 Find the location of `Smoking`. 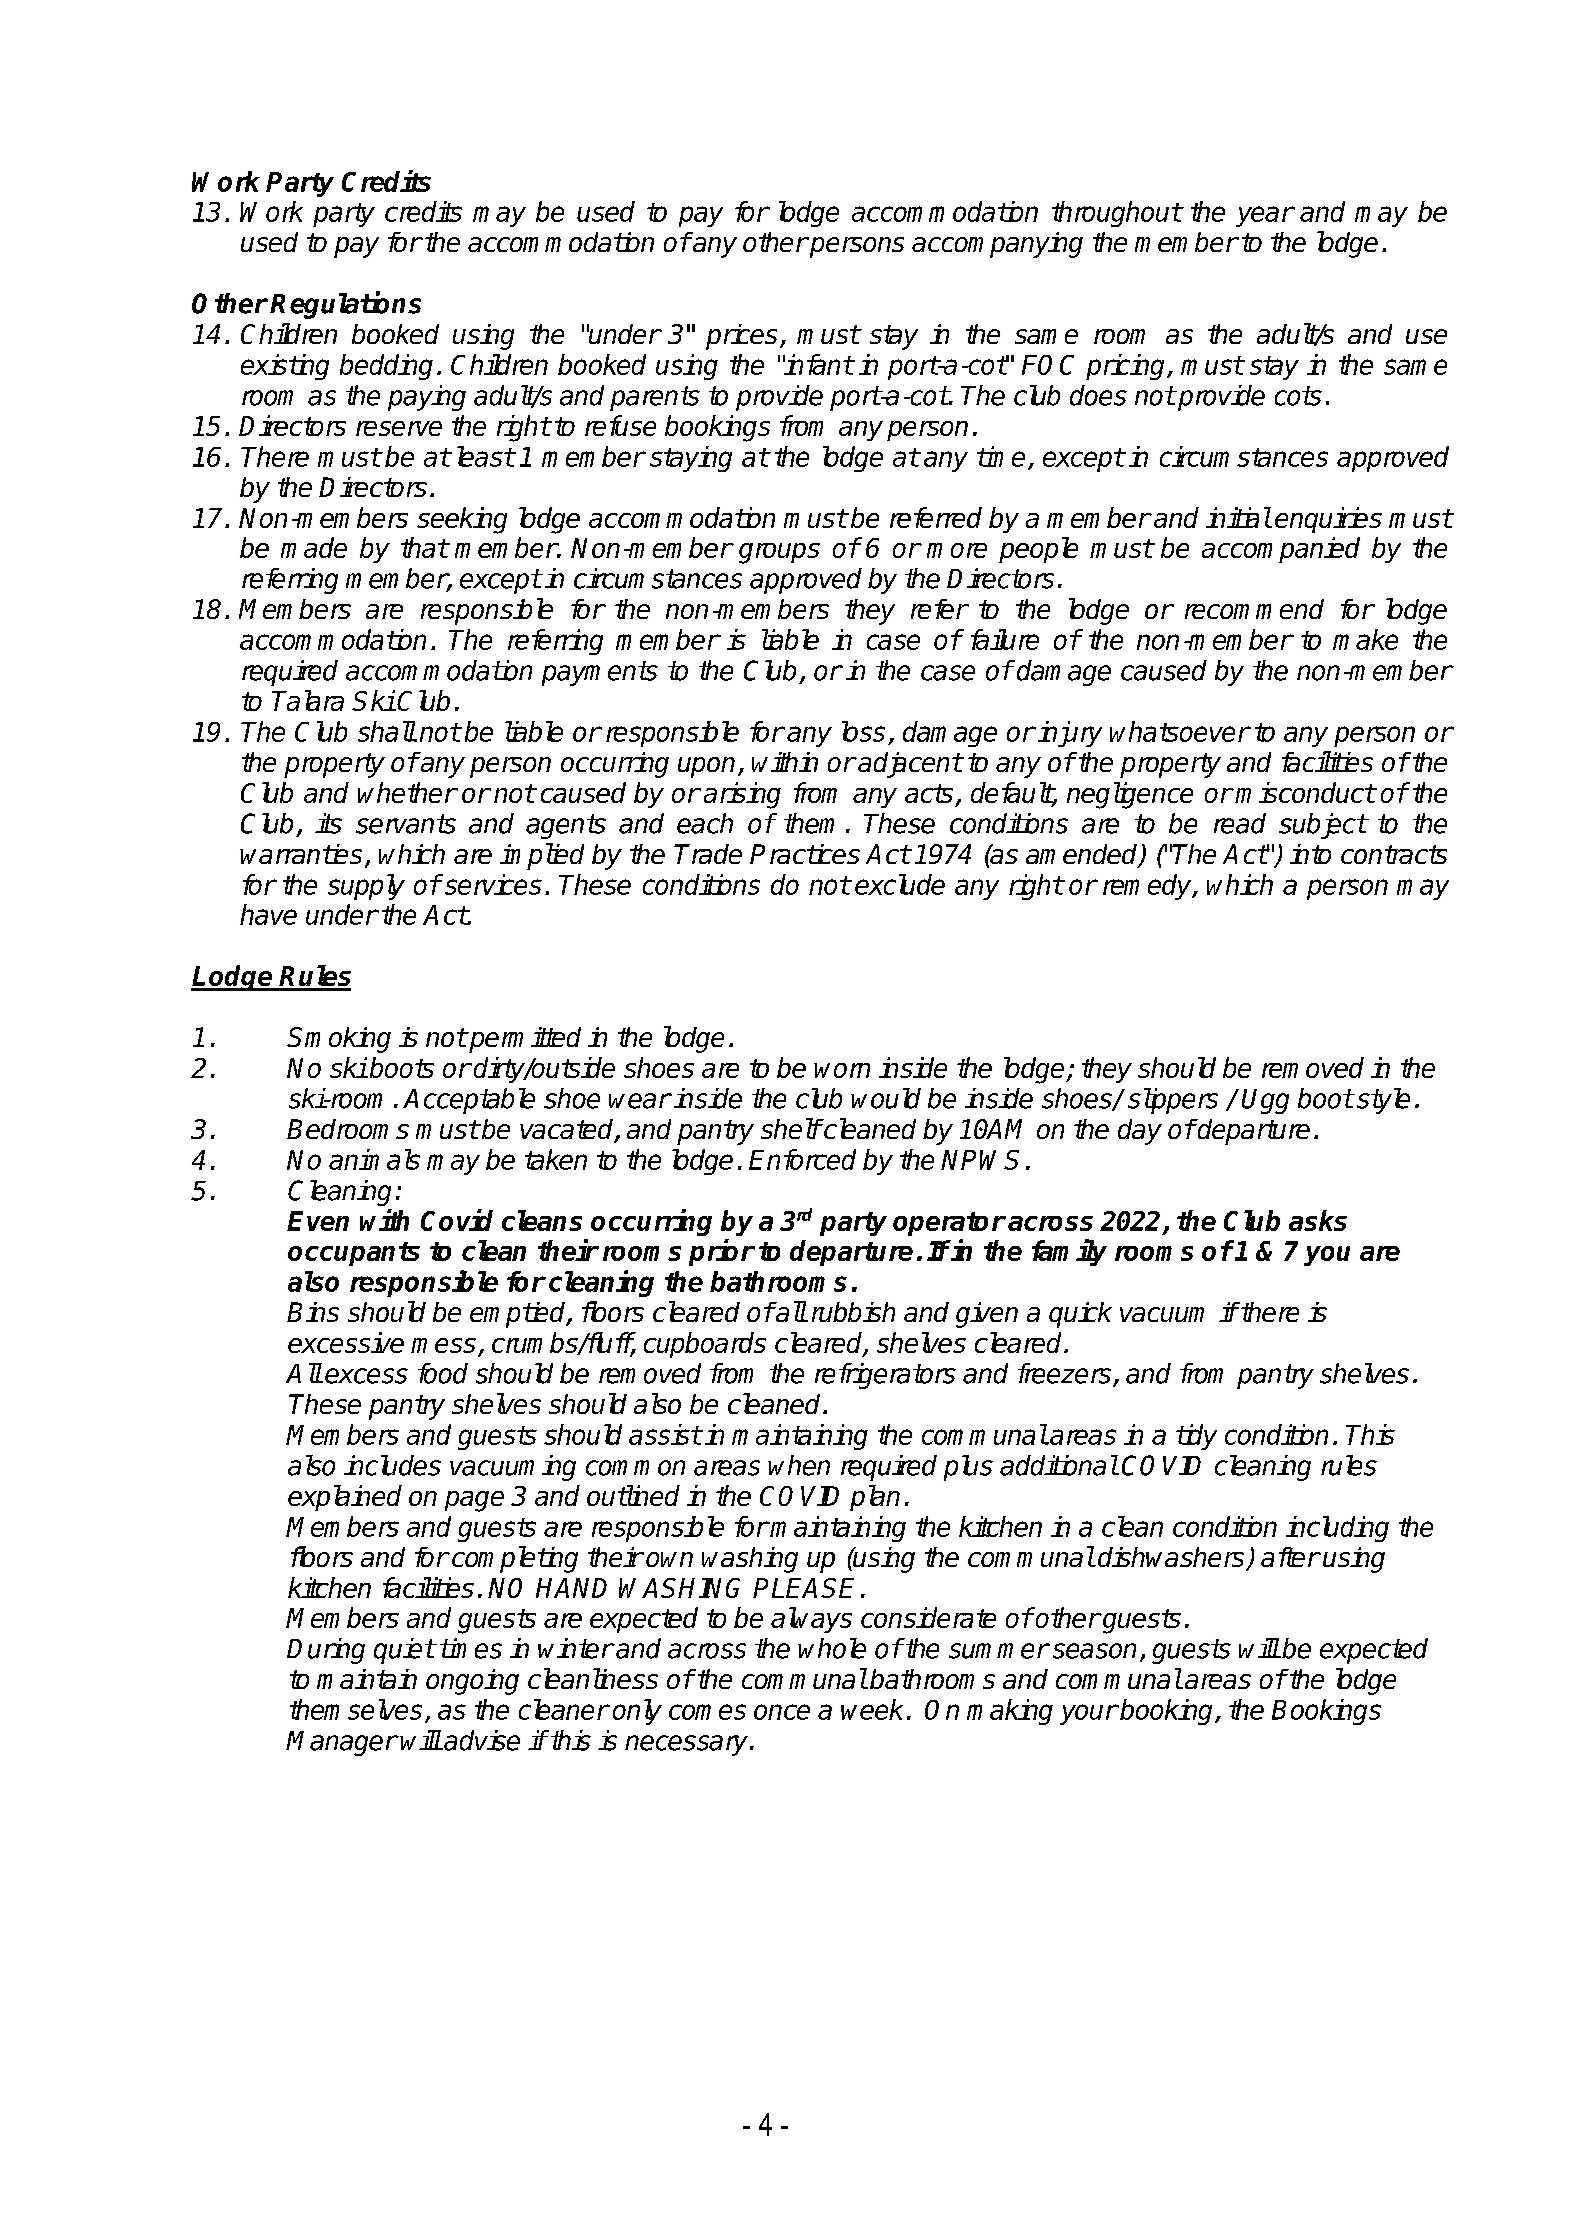

Smoking is located at coordinates (339, 1040).
